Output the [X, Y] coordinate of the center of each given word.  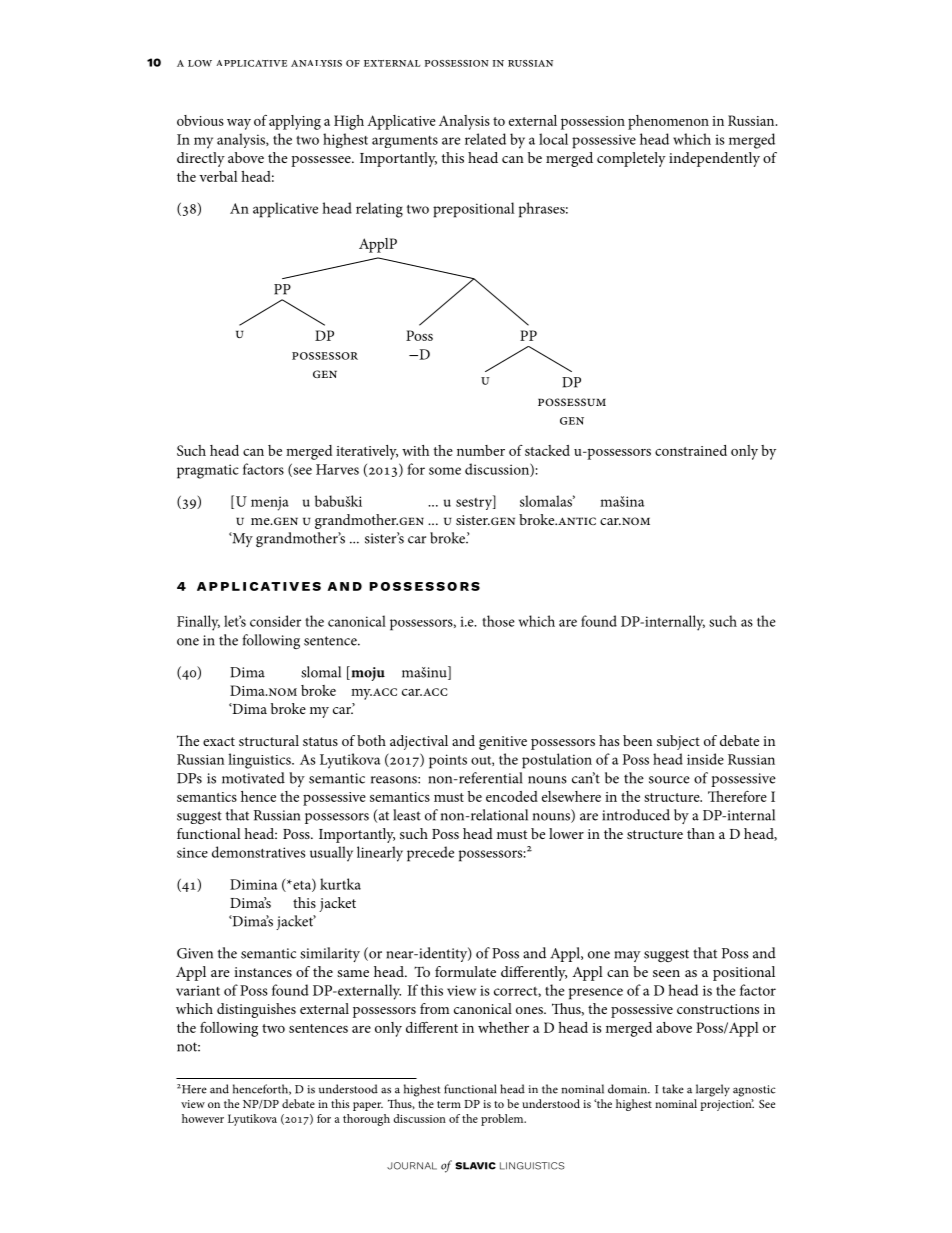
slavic [475, 1166]
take [673, 1089]
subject [678, 742]
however [203, 1118]
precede [430, 854]
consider [275, 621]
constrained [691, 450]
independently [714, 159]
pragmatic [208, 471]
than [701, 833]
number [481, 450]
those [498, 621]
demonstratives [258, 852]
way [239, 124]
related [485, 139]
